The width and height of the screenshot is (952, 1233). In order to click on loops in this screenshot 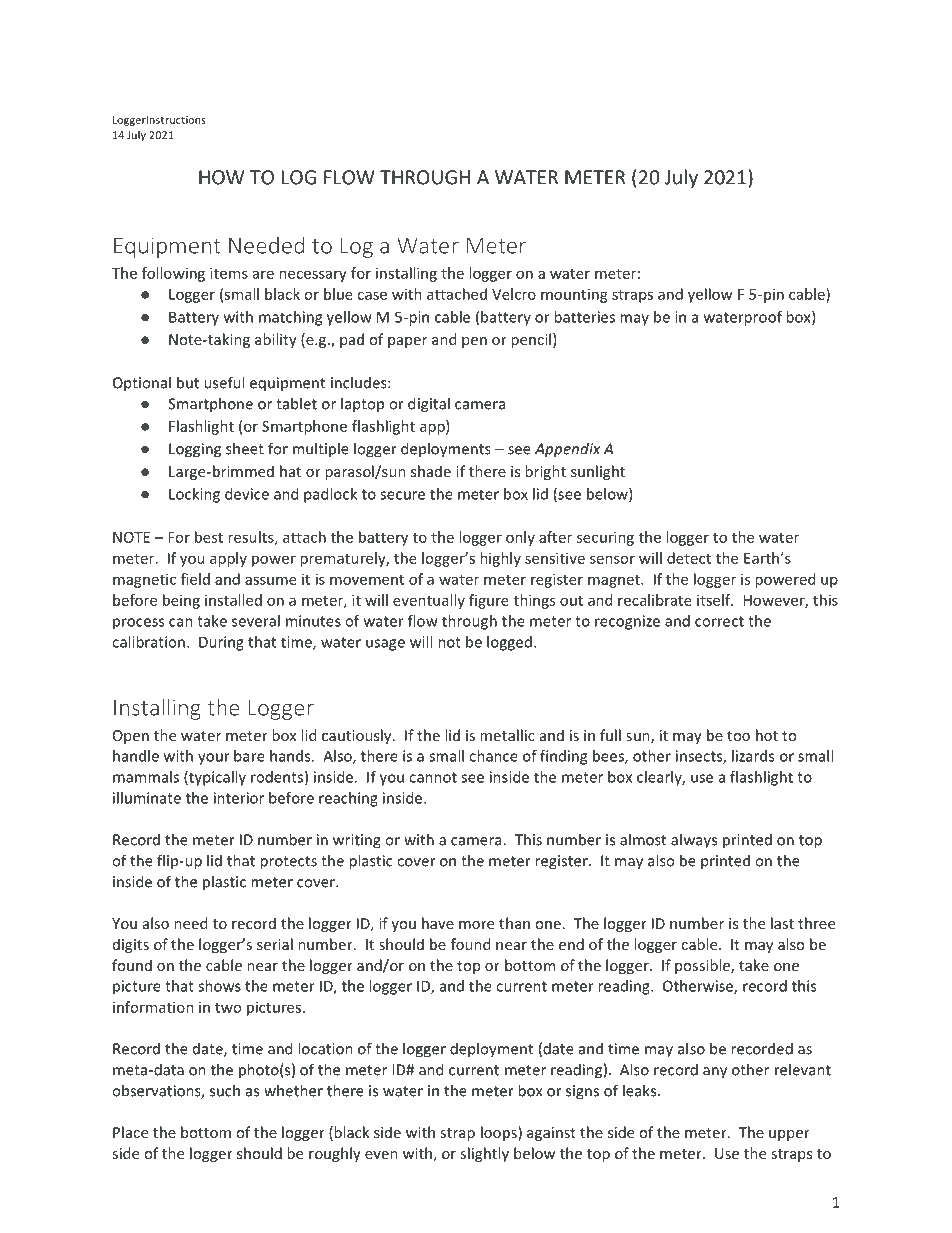, I will do `click(500, 1133)`.
